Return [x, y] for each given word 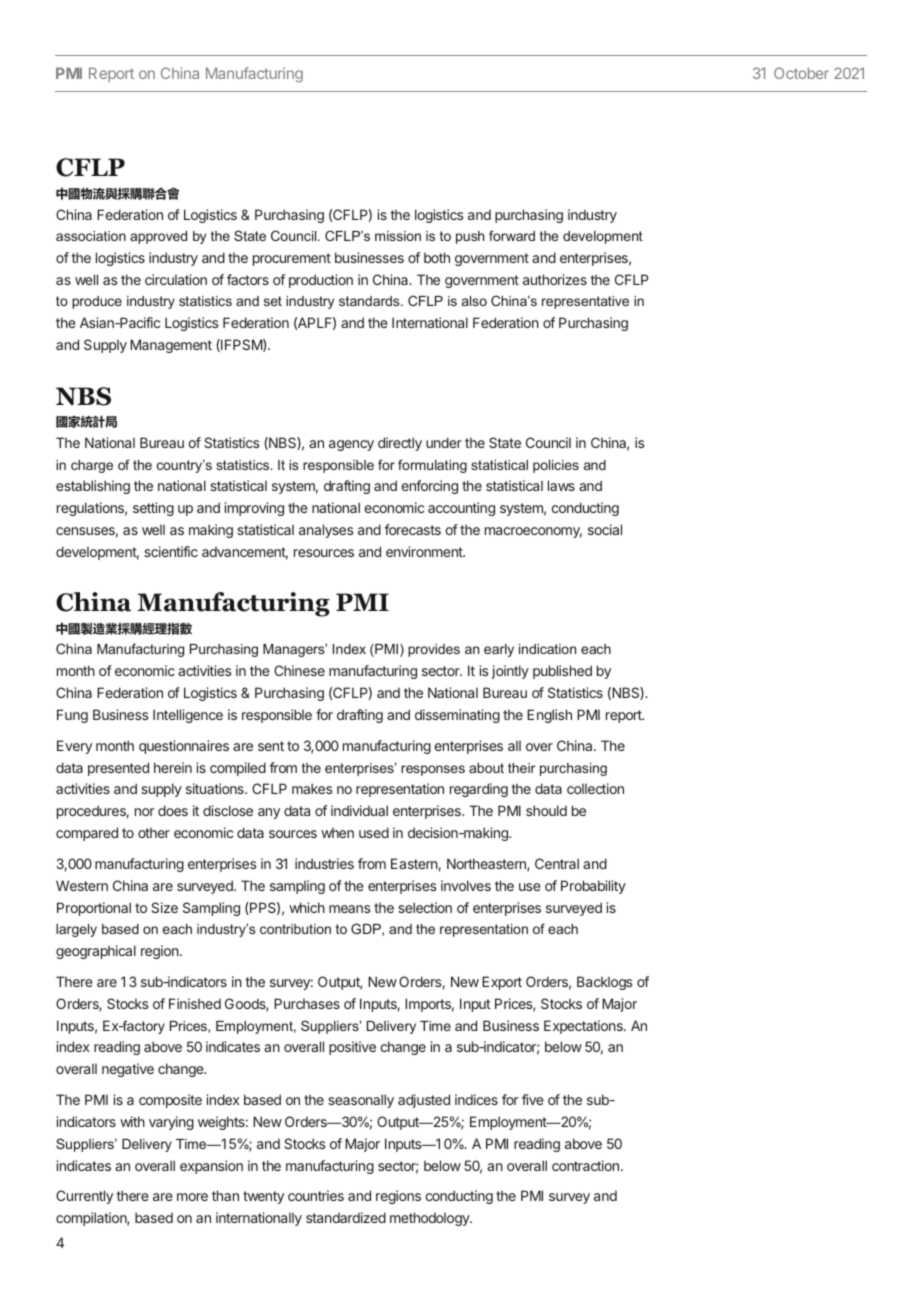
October [801, 73]
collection [595, 788]
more [192, 1197]
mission [398, 236]
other [154, 833]
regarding [479, 790]
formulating [432, 466]
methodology [430, 1219]
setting [153, 509]
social [605, 529]
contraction [585, 1165]
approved [158, 237]
